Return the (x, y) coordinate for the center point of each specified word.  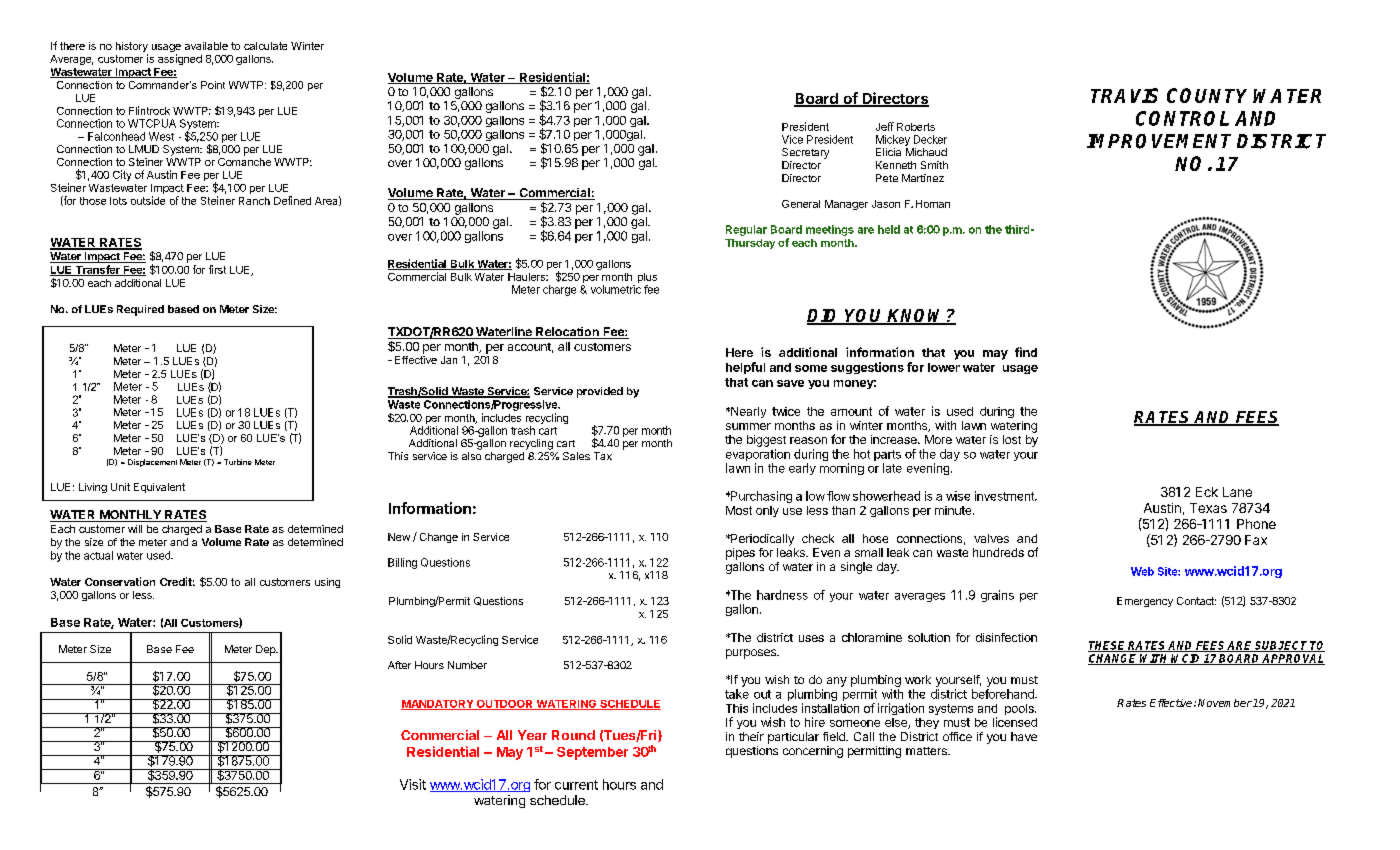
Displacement (152, 463)
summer (748, 426)
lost (1012, 439)
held (889, 229)
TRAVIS (1124, 95)
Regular (746, 230)
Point (213, 85)
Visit (413, 784)
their (751, 736)
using (327, 583)
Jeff (885, 126)
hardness (782, 595)
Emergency (1145, 602)
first (217, 269)
